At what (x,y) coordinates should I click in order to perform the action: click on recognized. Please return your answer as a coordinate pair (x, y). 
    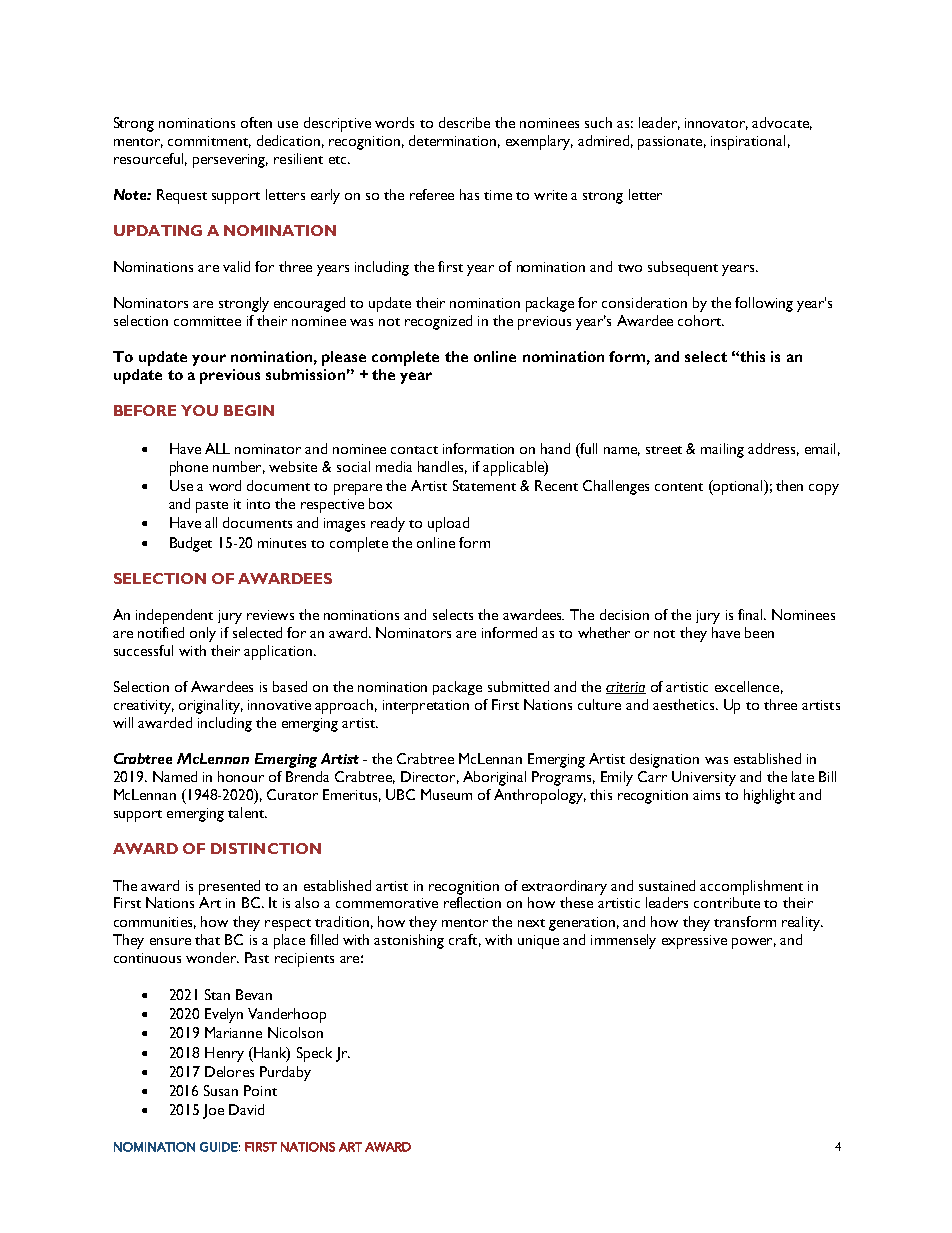
    Looking at the image, I should click on (438, 322).
